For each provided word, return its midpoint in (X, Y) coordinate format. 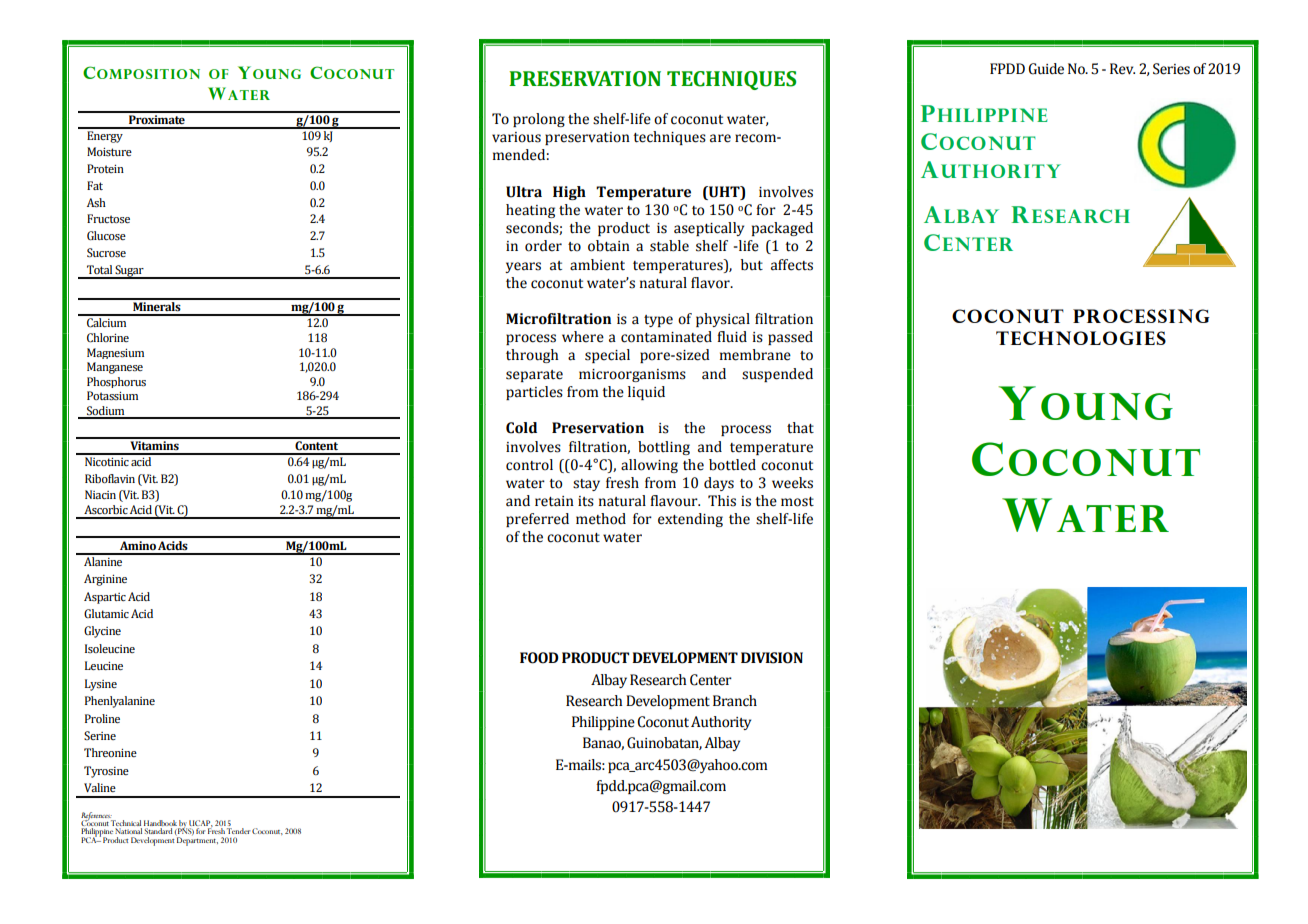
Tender (238, 831)
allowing (649, 466)
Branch (735, 701)
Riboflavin (110, 478)
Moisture (109, 151)
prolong (539, 120)
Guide (1046, 69)
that (800, 428)
